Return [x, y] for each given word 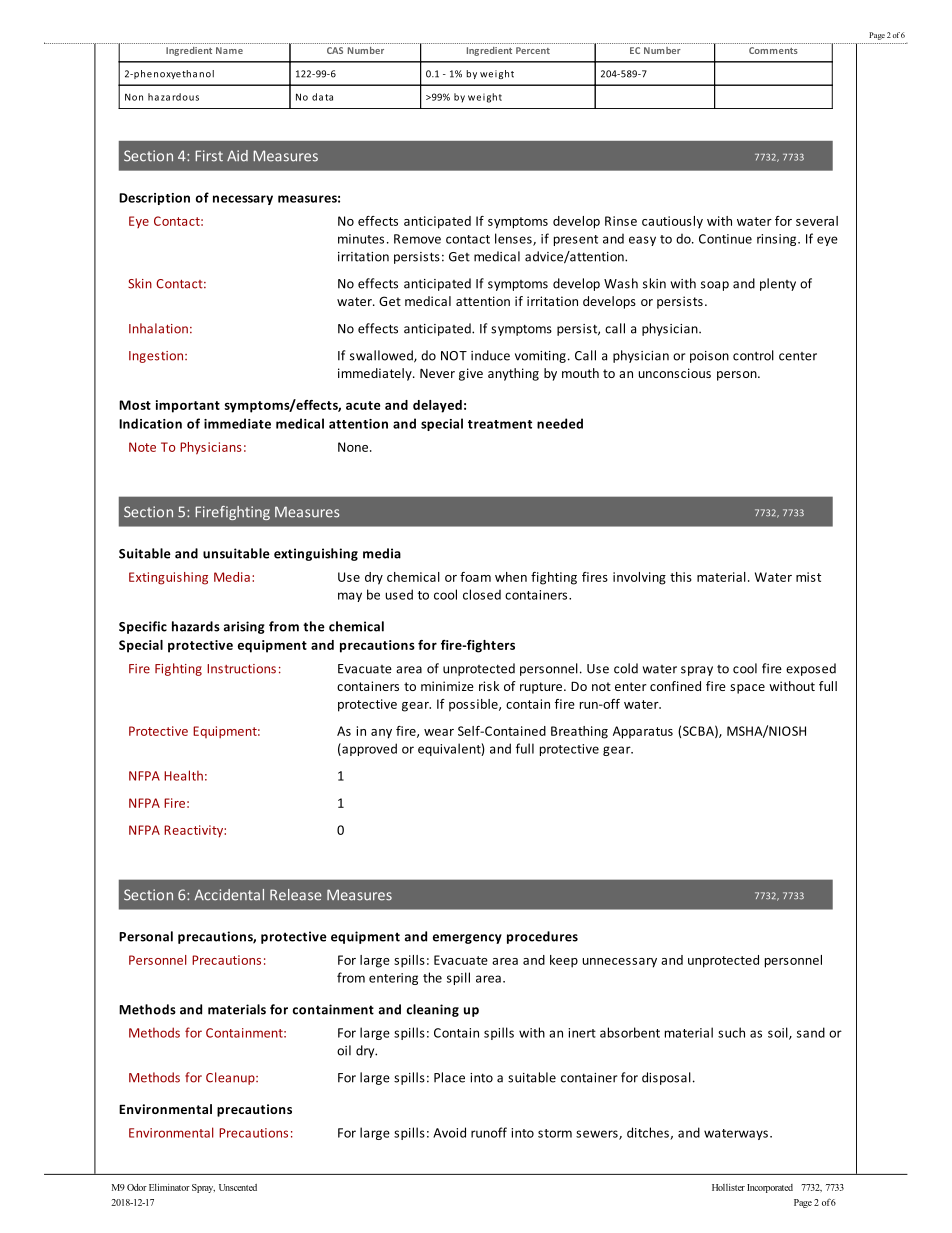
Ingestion [157, 357]
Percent [533, 50]
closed [482, 594]
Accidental [229, 895]
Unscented [238, 1187]
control [753, 355]
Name [229, 50]
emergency [467, 939]
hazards [196, 626]
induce [490, 355]
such [731, 1032]
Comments [773, 50]
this [681, 577]
